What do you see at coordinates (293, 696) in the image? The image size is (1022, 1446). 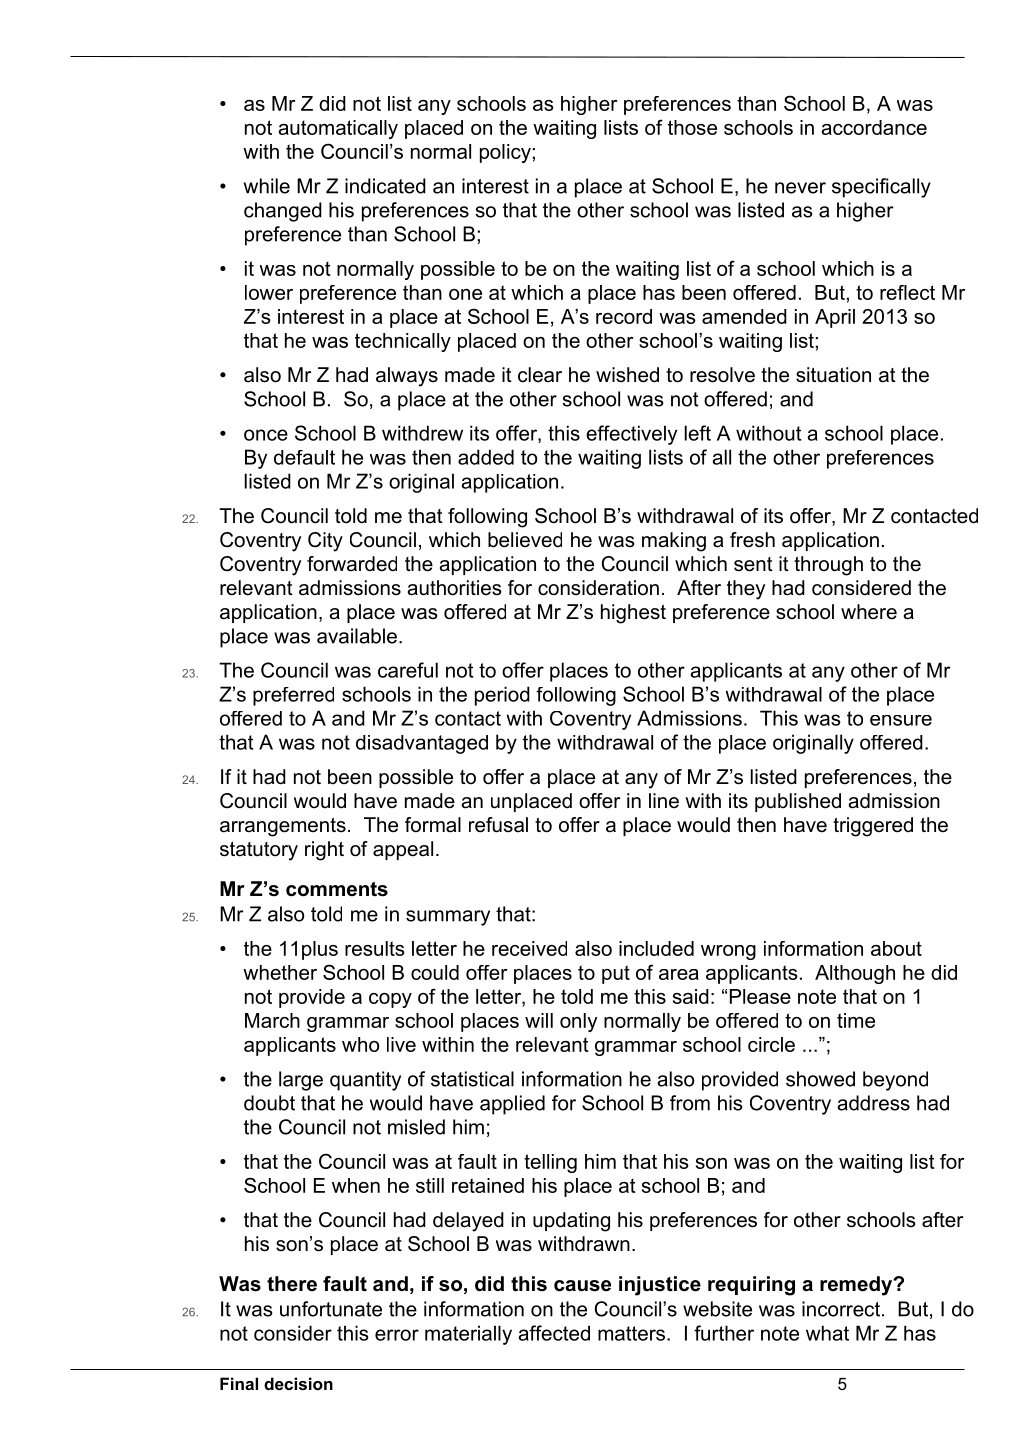 I see `preferred` at bounding box center [293, 696].
